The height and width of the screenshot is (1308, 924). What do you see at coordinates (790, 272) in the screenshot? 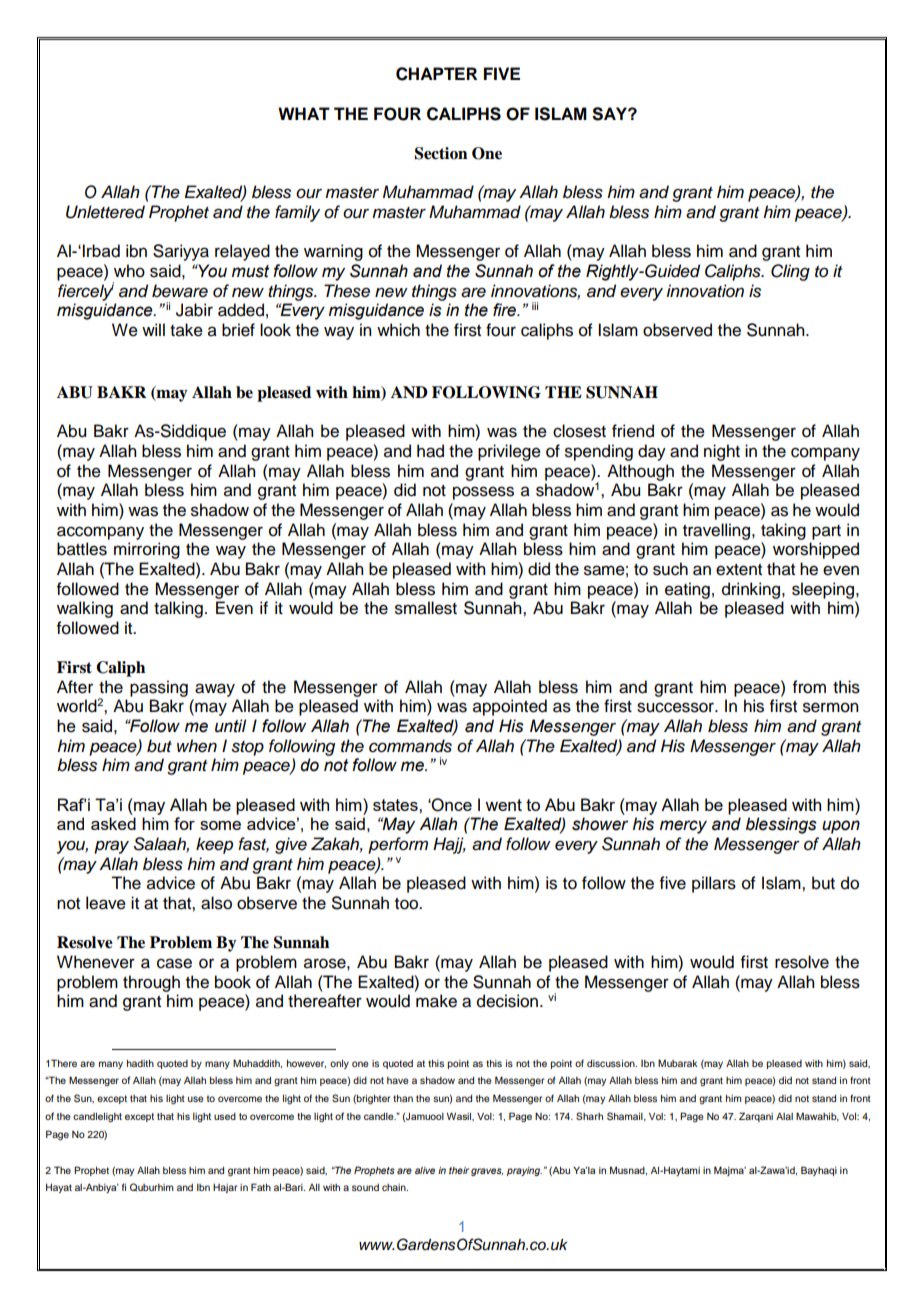
I see `Cling` at bounding box center [790, 272].
